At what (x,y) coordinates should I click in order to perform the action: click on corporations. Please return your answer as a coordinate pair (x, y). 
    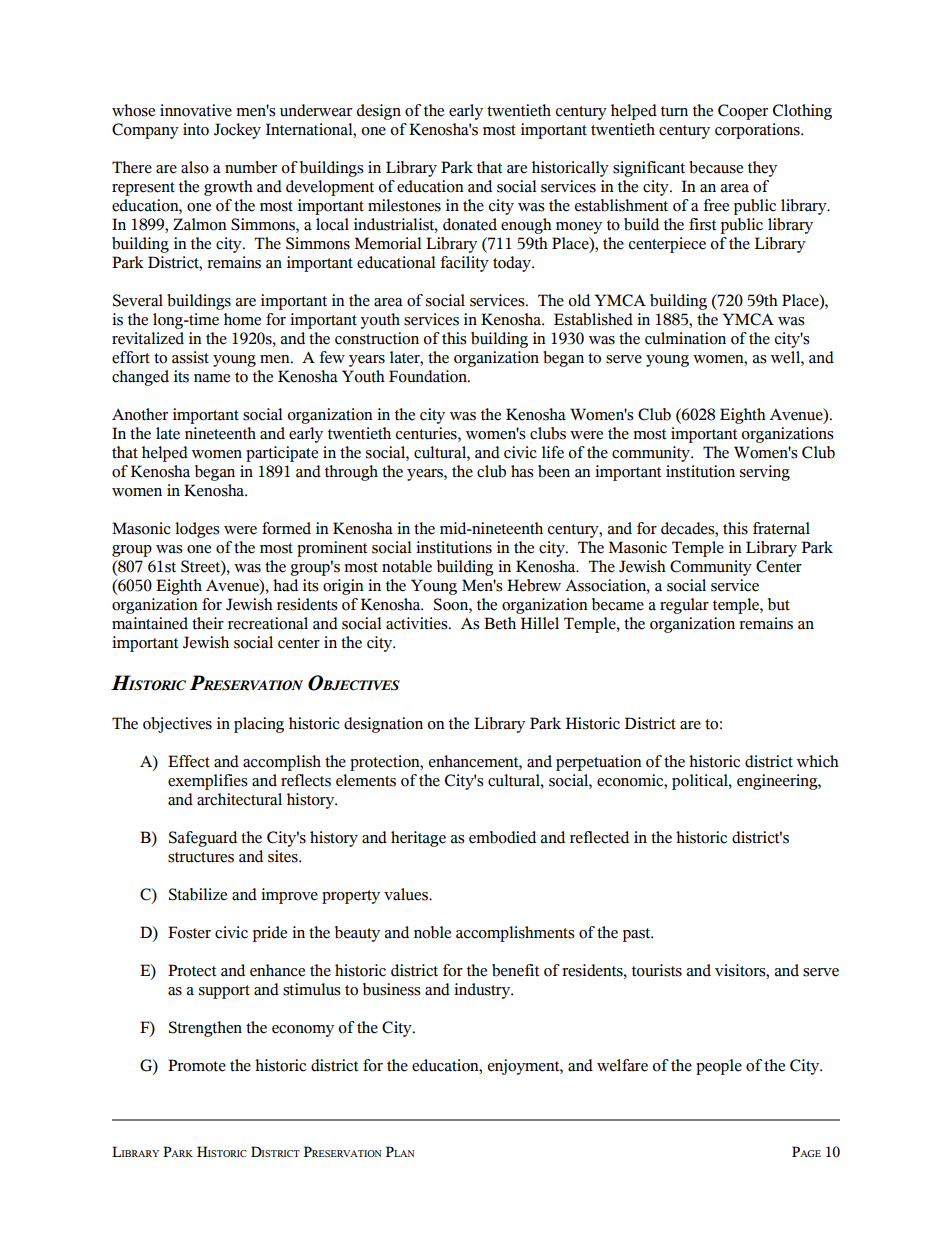
    Looking at the image, I should click on (758, 131).
